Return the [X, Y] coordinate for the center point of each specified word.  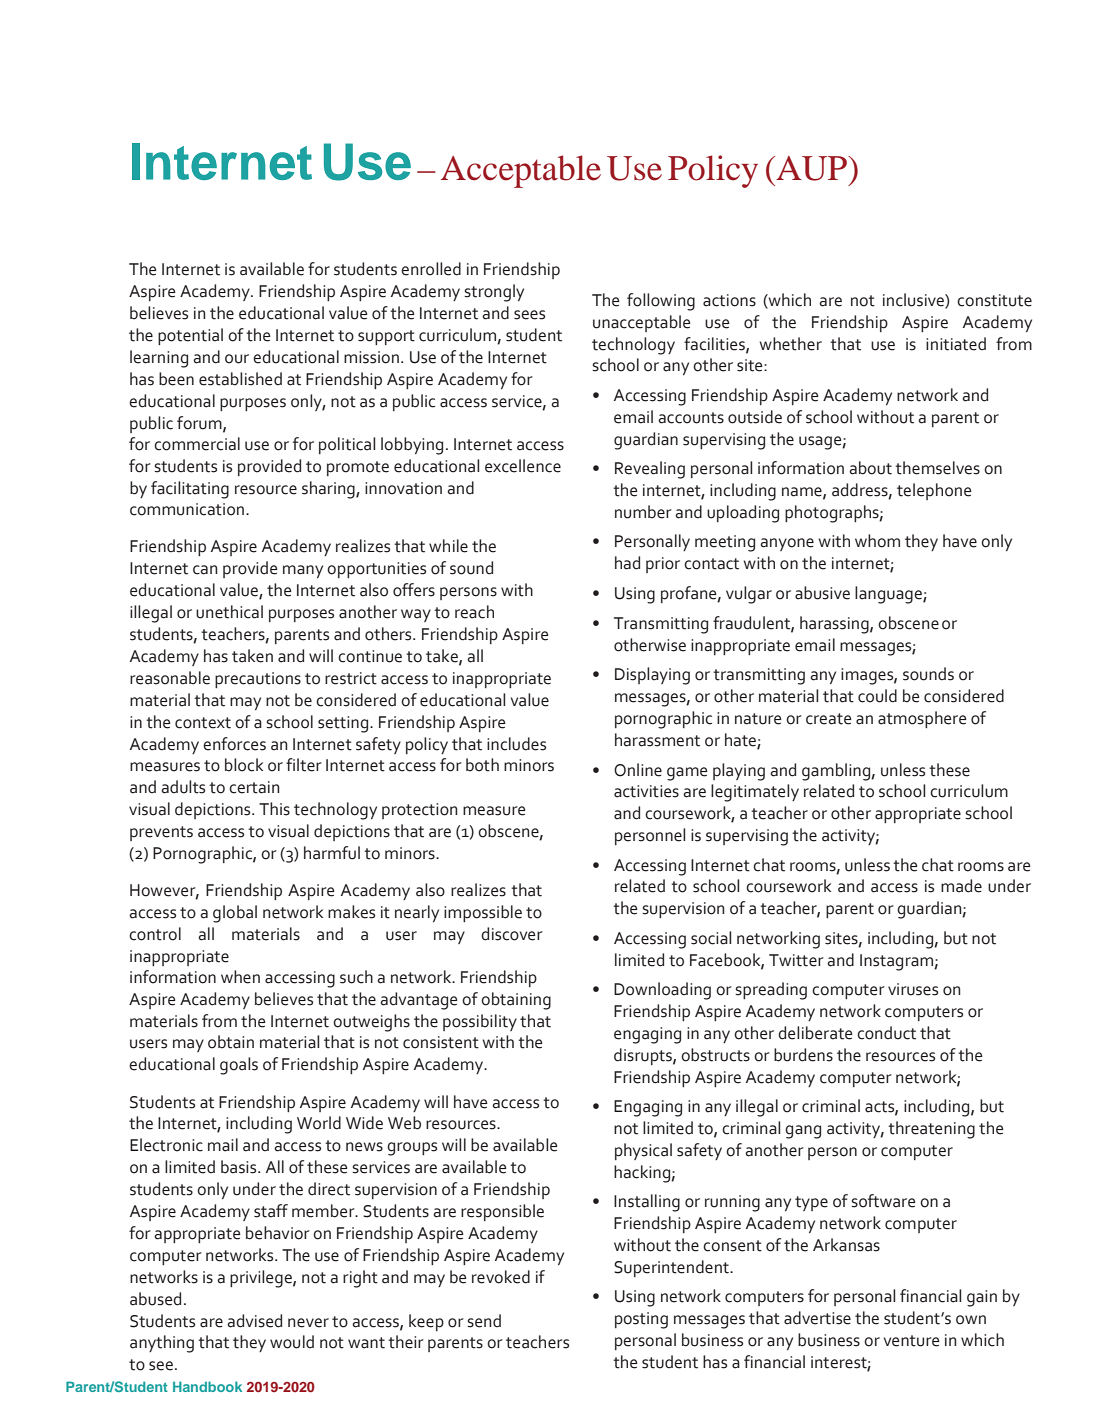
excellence [523, 466]
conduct [886, 1033]
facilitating [190, 490]
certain [254, 787]
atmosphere [922, 719]
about [870, 468]
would [292, 1342]
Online [638, 770]
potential [190, 336]
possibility [480, 1022]
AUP [812, 168]
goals [239, 1066]
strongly [494, 293]
